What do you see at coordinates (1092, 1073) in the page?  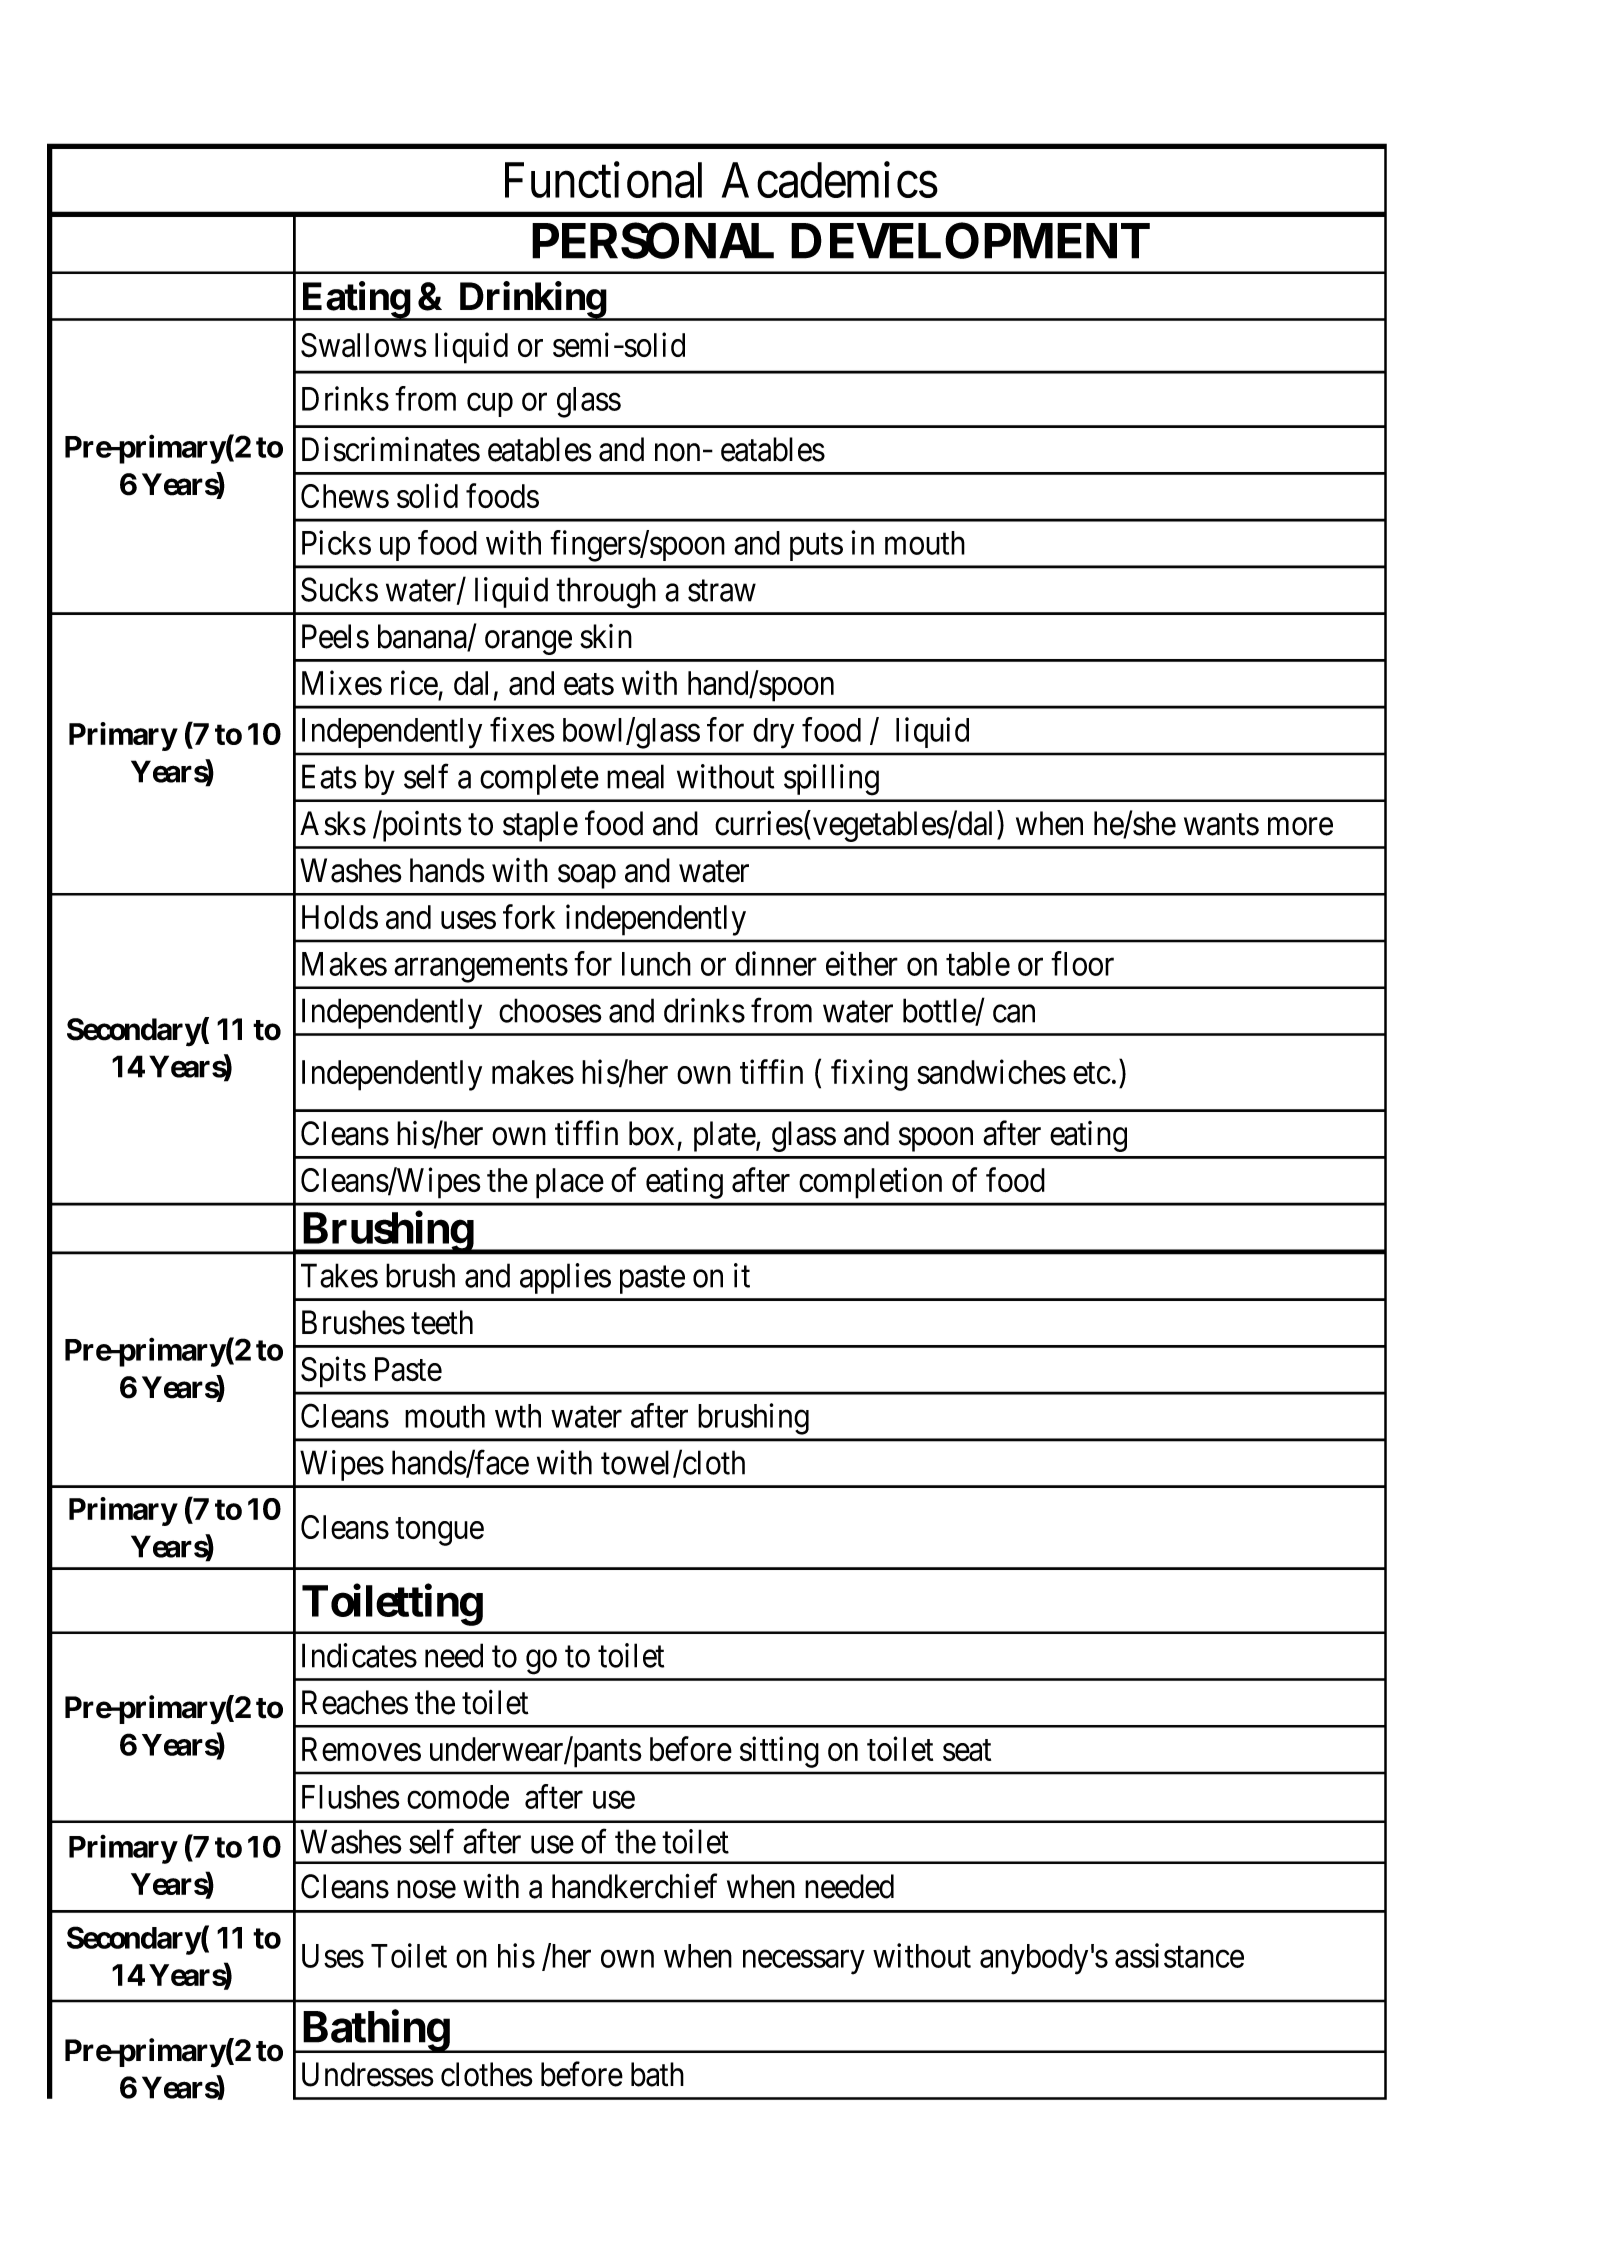 I see `etc` at bounding box center [1092, 1073].
